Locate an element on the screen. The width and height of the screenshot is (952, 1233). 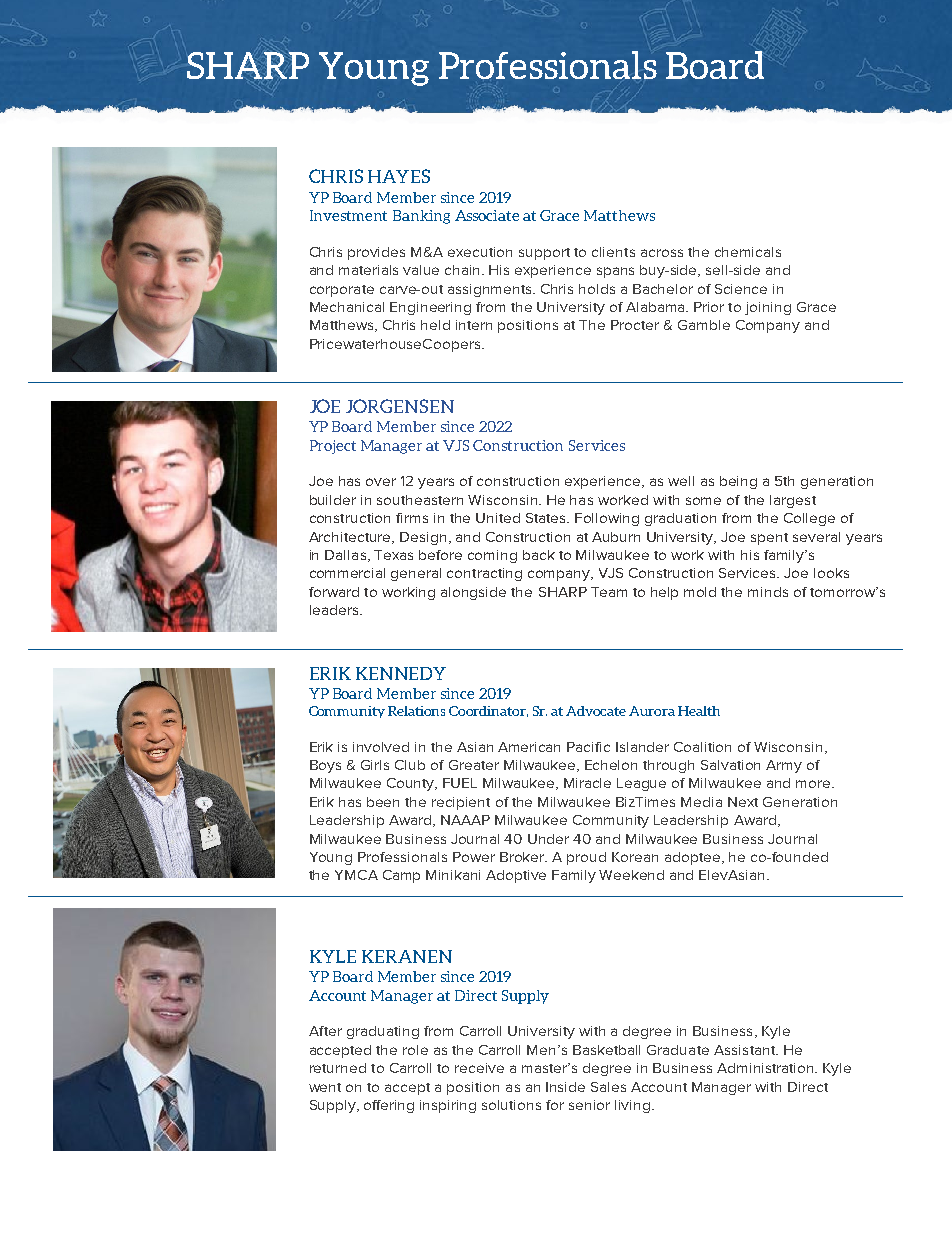
been is located at coordinates (383, 802).
